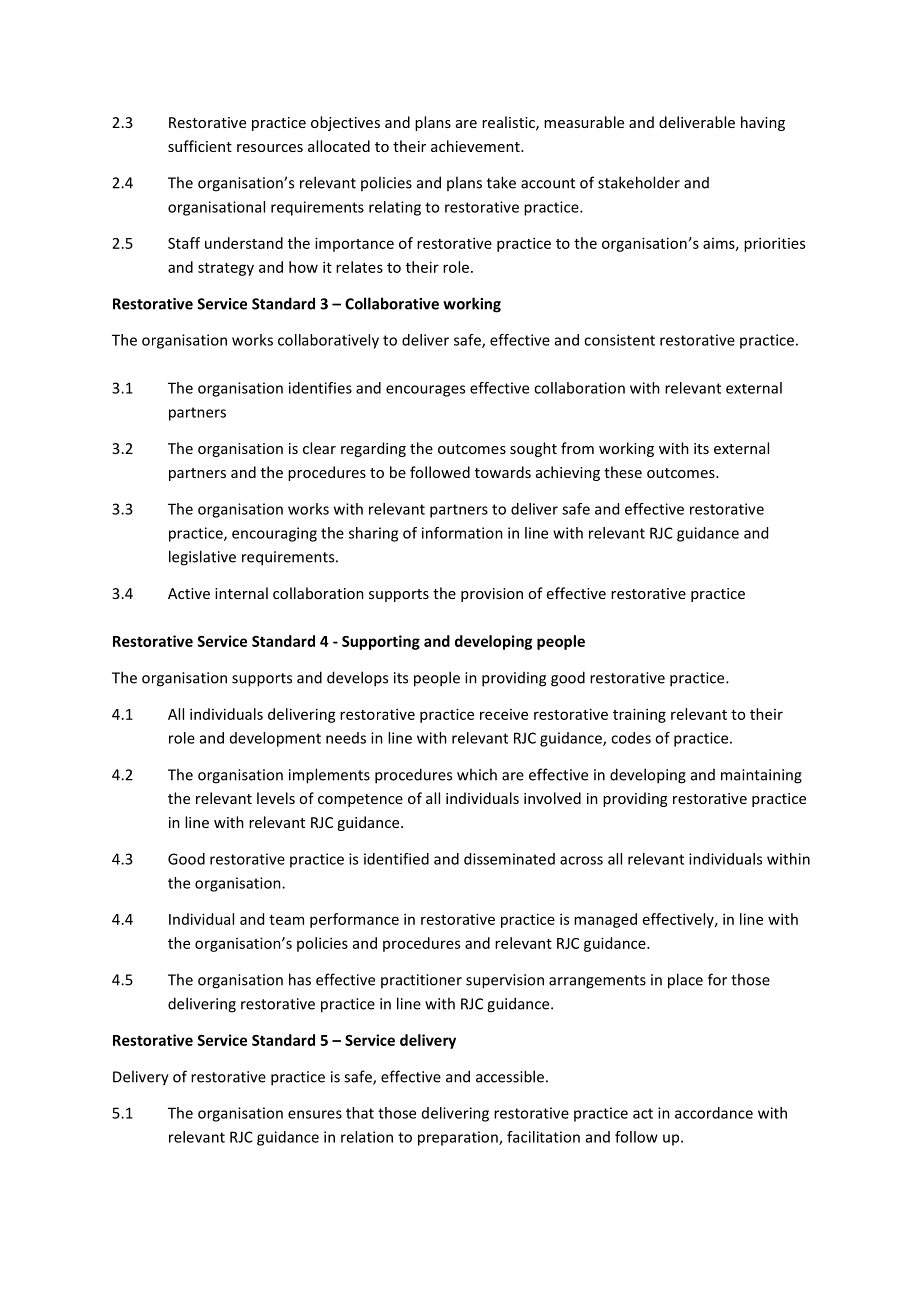  I want to click on achievement, so click(476, 146).
